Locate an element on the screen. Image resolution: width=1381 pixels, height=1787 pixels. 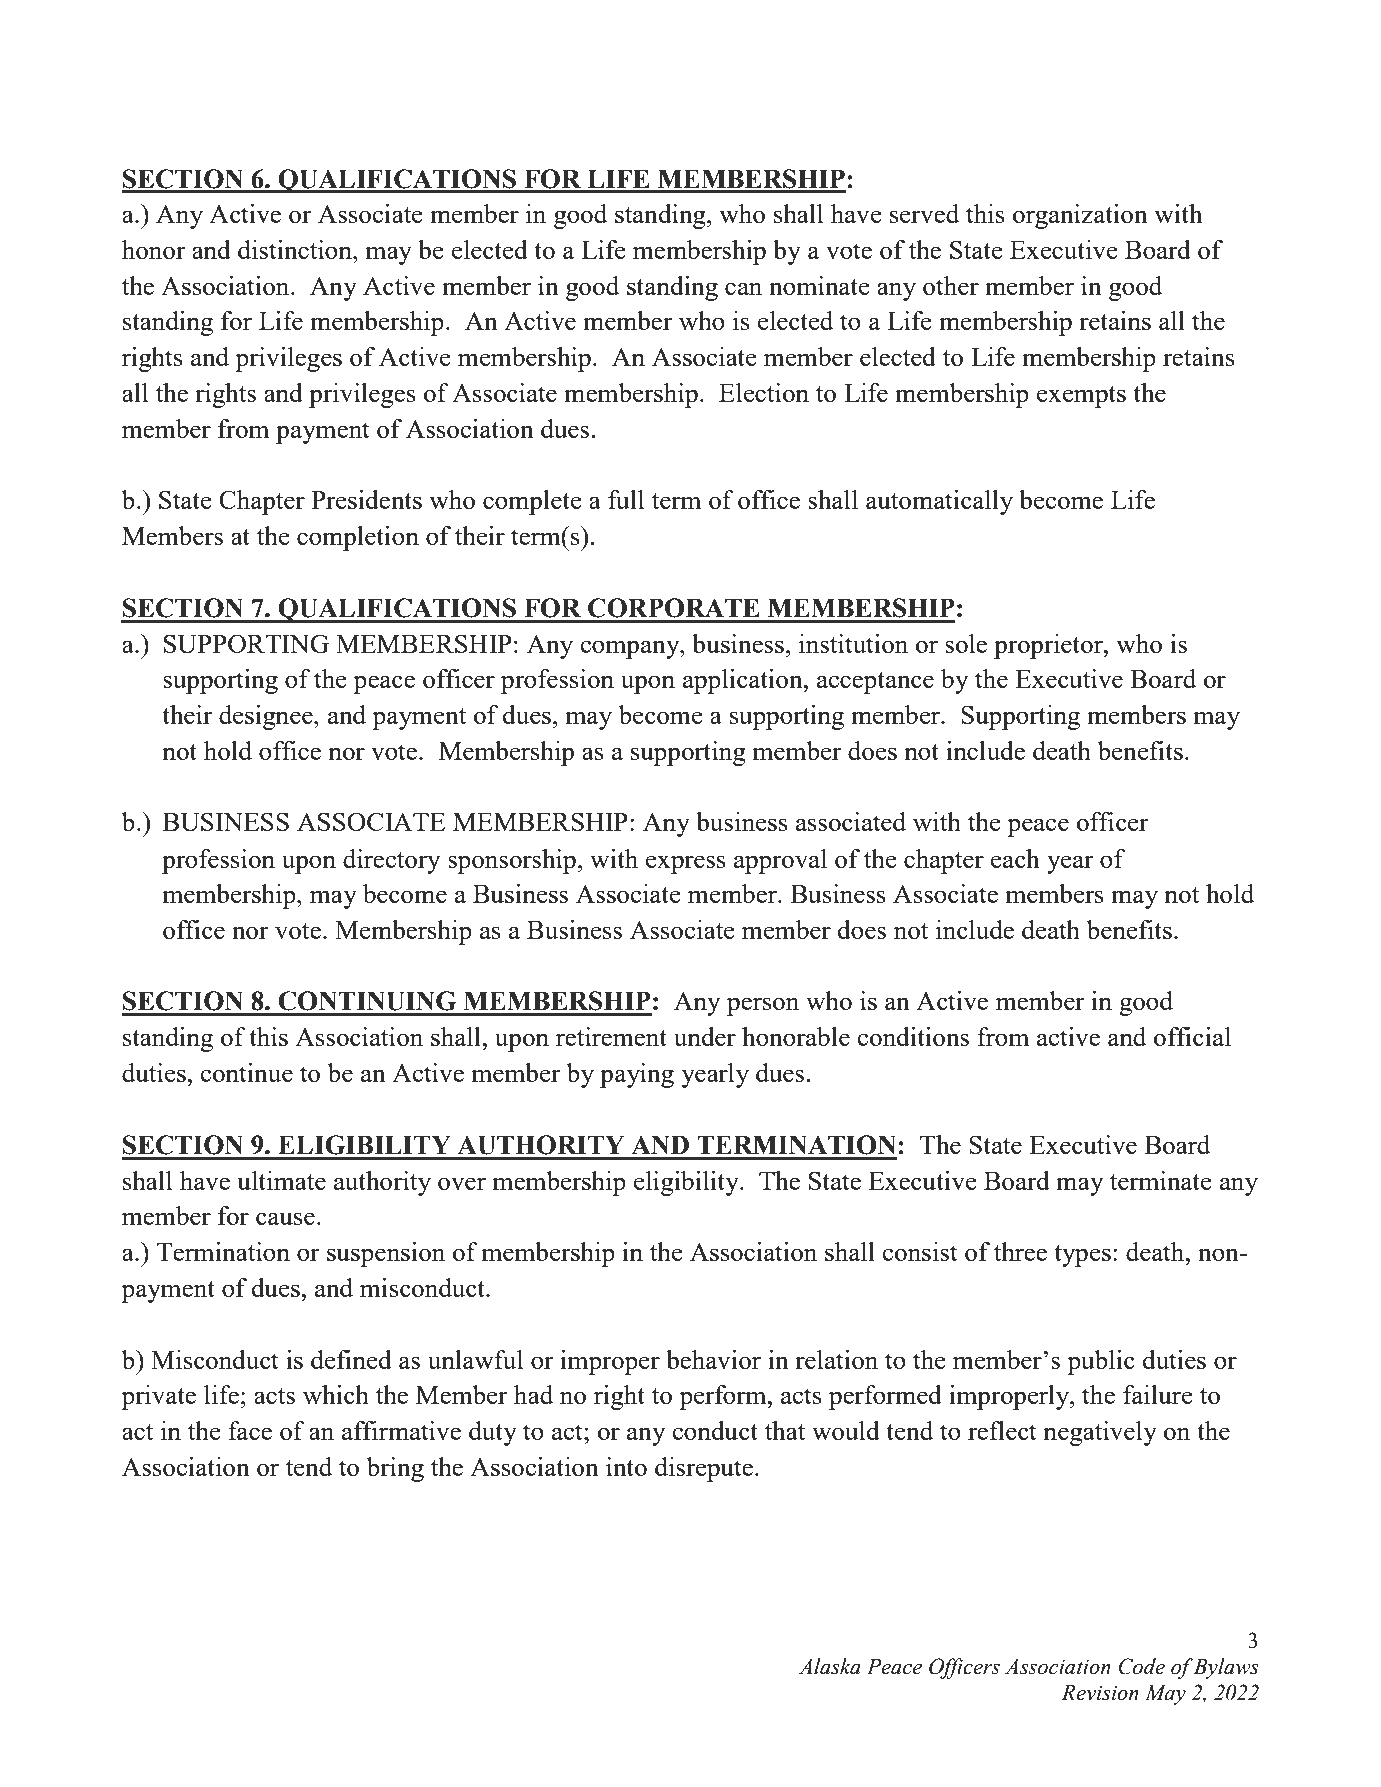
can is located at coordinates (743, 288).
